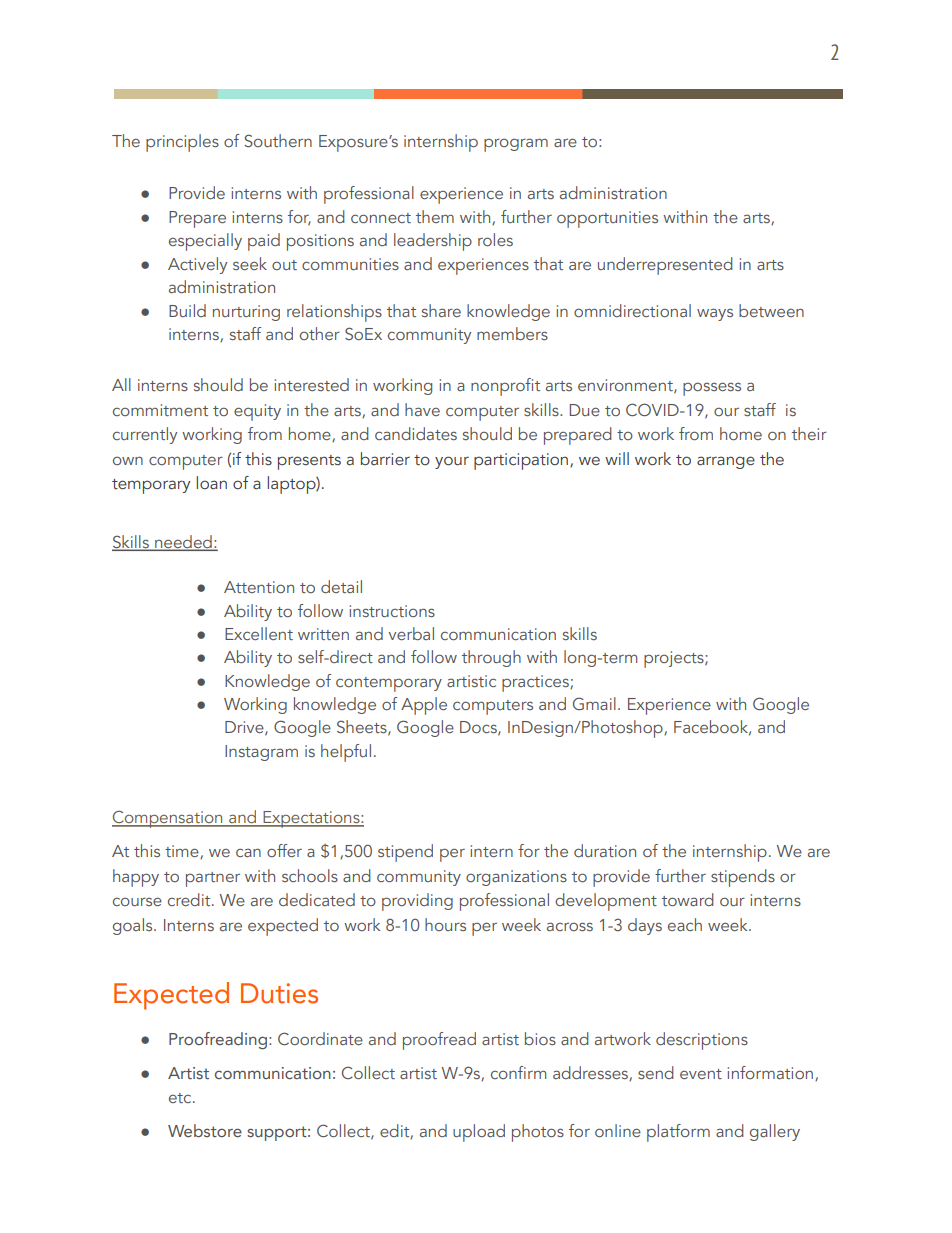 This page has height=1233, width=952. Describe the element at coordinates (516, 145) in the page. I see `program` at that location.
